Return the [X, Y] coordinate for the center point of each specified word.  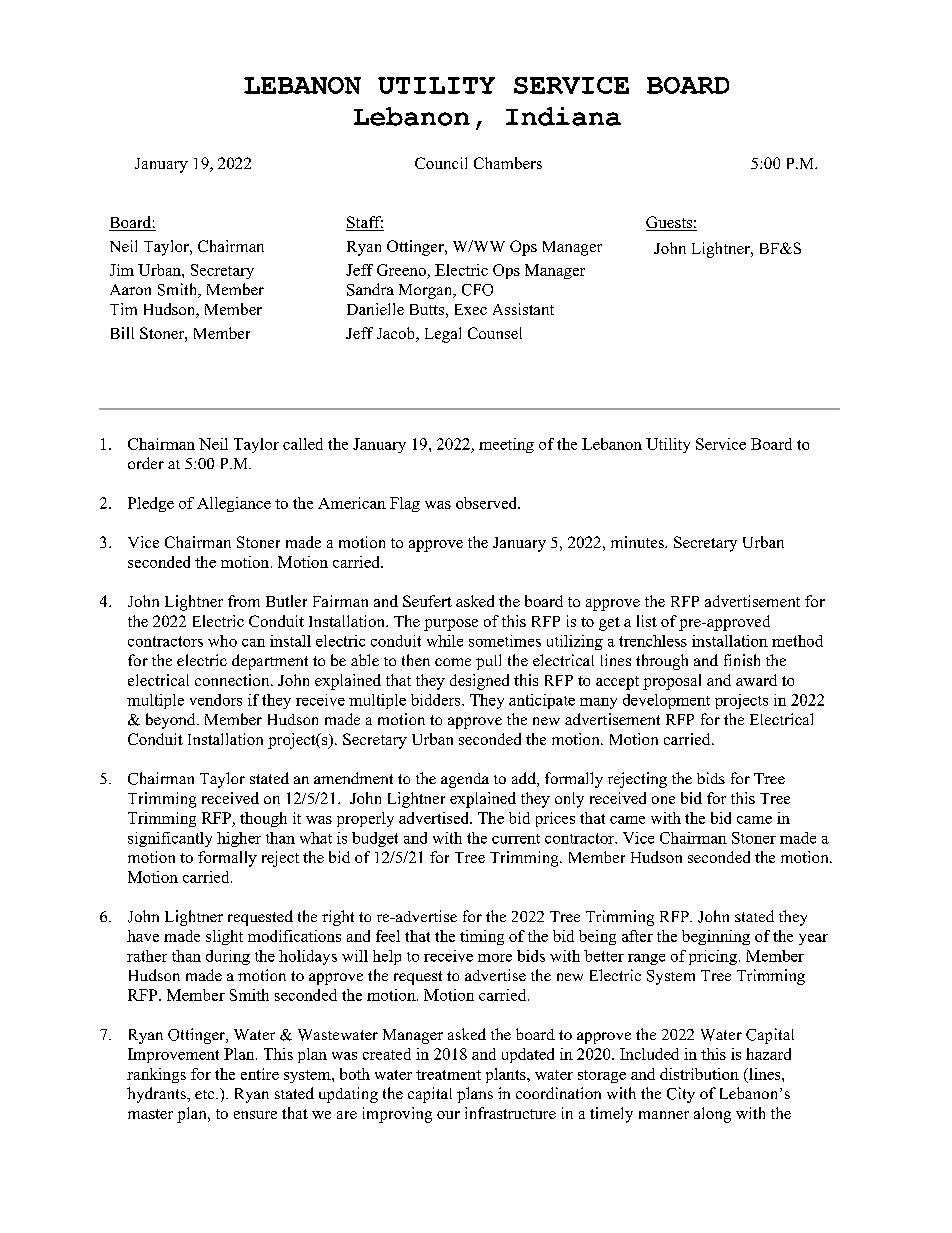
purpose [451, 625]
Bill [122, 333]
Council [441, 163]
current [516, 839]
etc [206, 1094]
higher [239, 839]
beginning [716, 937]
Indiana [563, 116]
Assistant [523, 309]
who [222, 641]
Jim [122, 270]
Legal [443, 335]
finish [742, 660]
